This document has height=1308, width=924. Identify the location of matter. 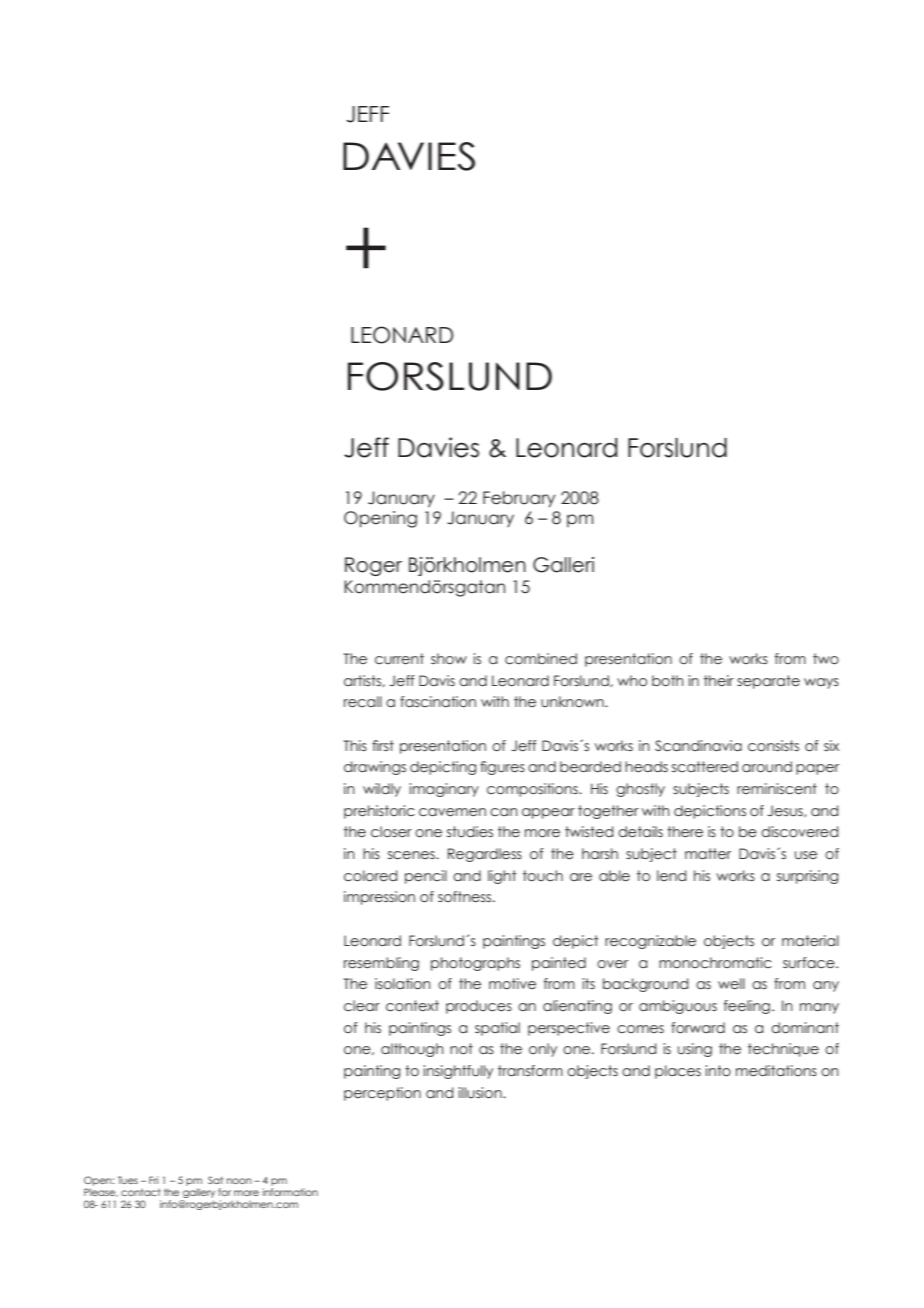
(708, 853).
